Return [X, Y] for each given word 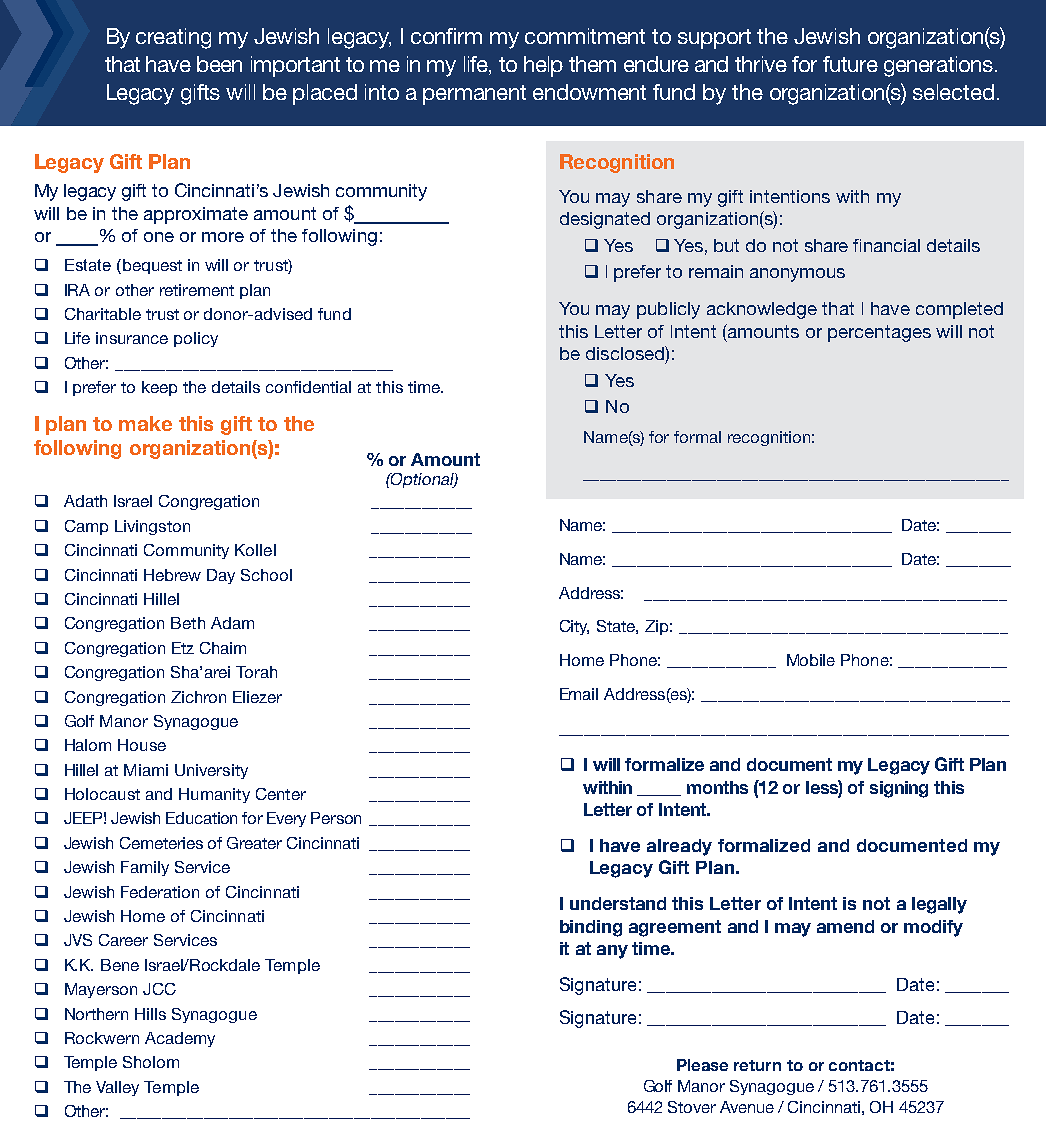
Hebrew [172, 575]
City [574, 627]
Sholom [151, 1062]
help [543, 66]
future [850, 64]
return [757, 1065]
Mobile [811, 660]
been [219, 64]
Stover [692, 1107]
